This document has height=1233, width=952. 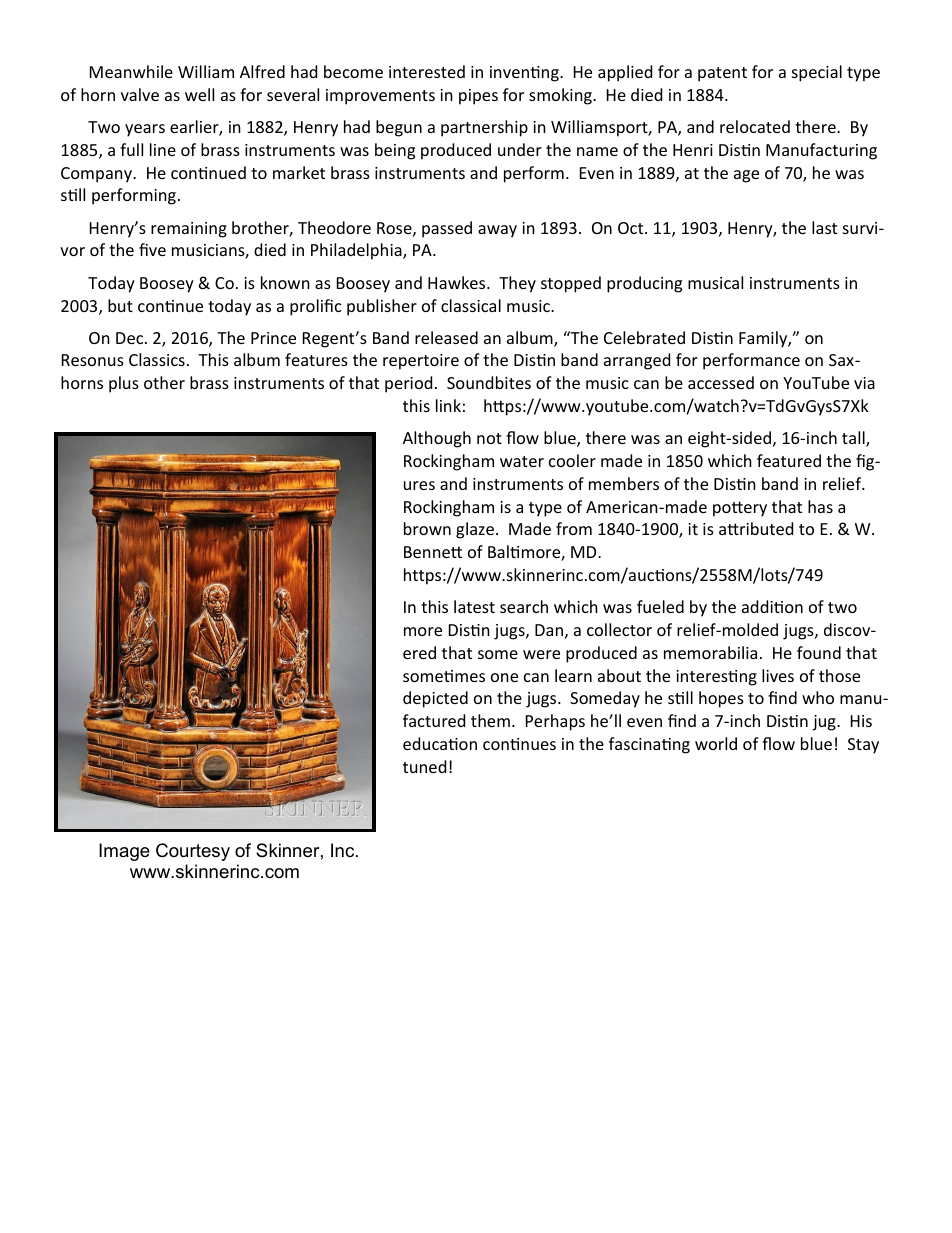 What do you see at coordinates (433, 552) in the document?
I see `Bennett` at bounding box center [433, 552].
